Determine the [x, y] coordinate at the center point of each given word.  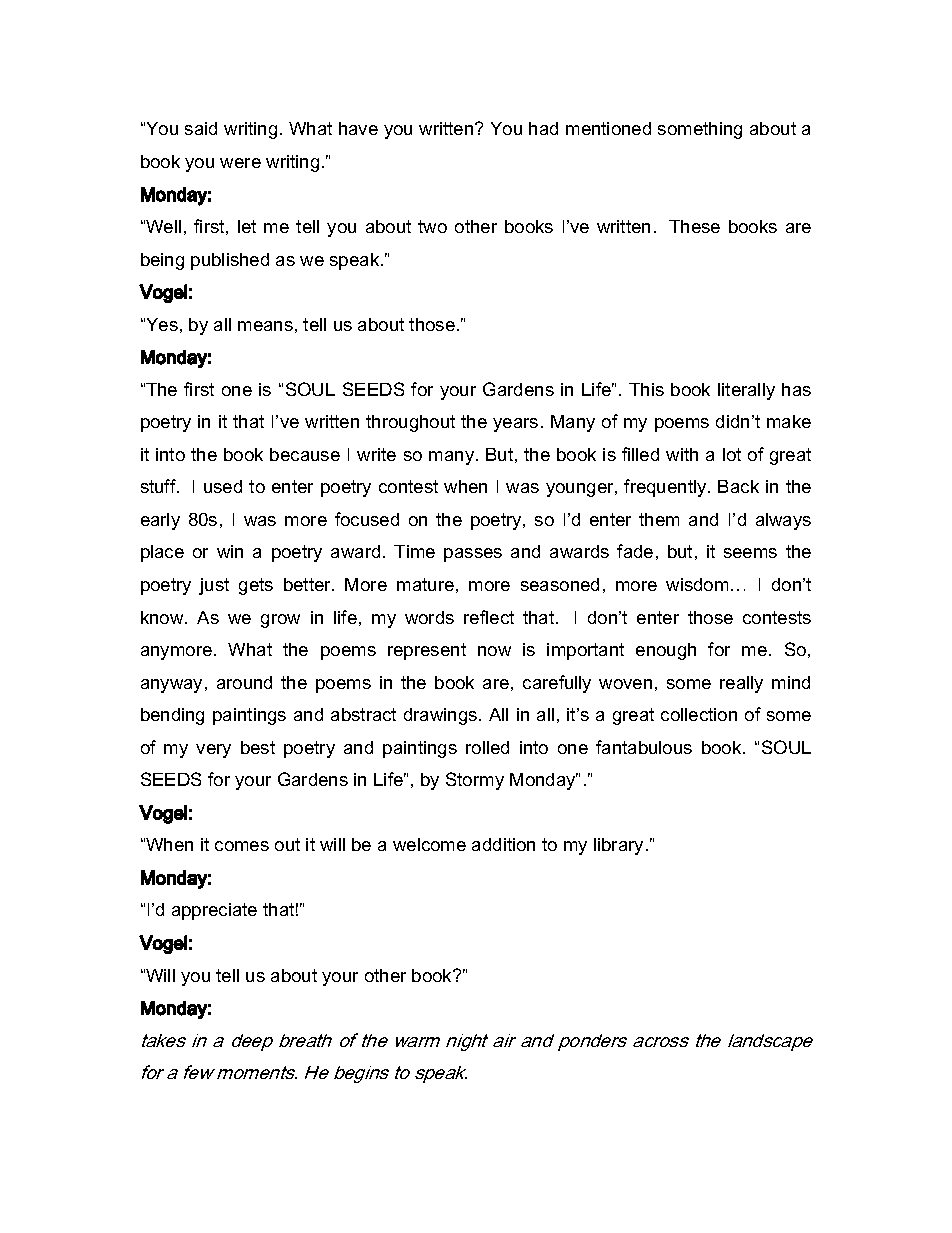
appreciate [214, 911]
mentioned [608, 128]
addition [503, 844]
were [240, 163]
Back [738, 486]
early [160, 521]
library [618, 846]
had [543, 128]
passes [473, 555]
